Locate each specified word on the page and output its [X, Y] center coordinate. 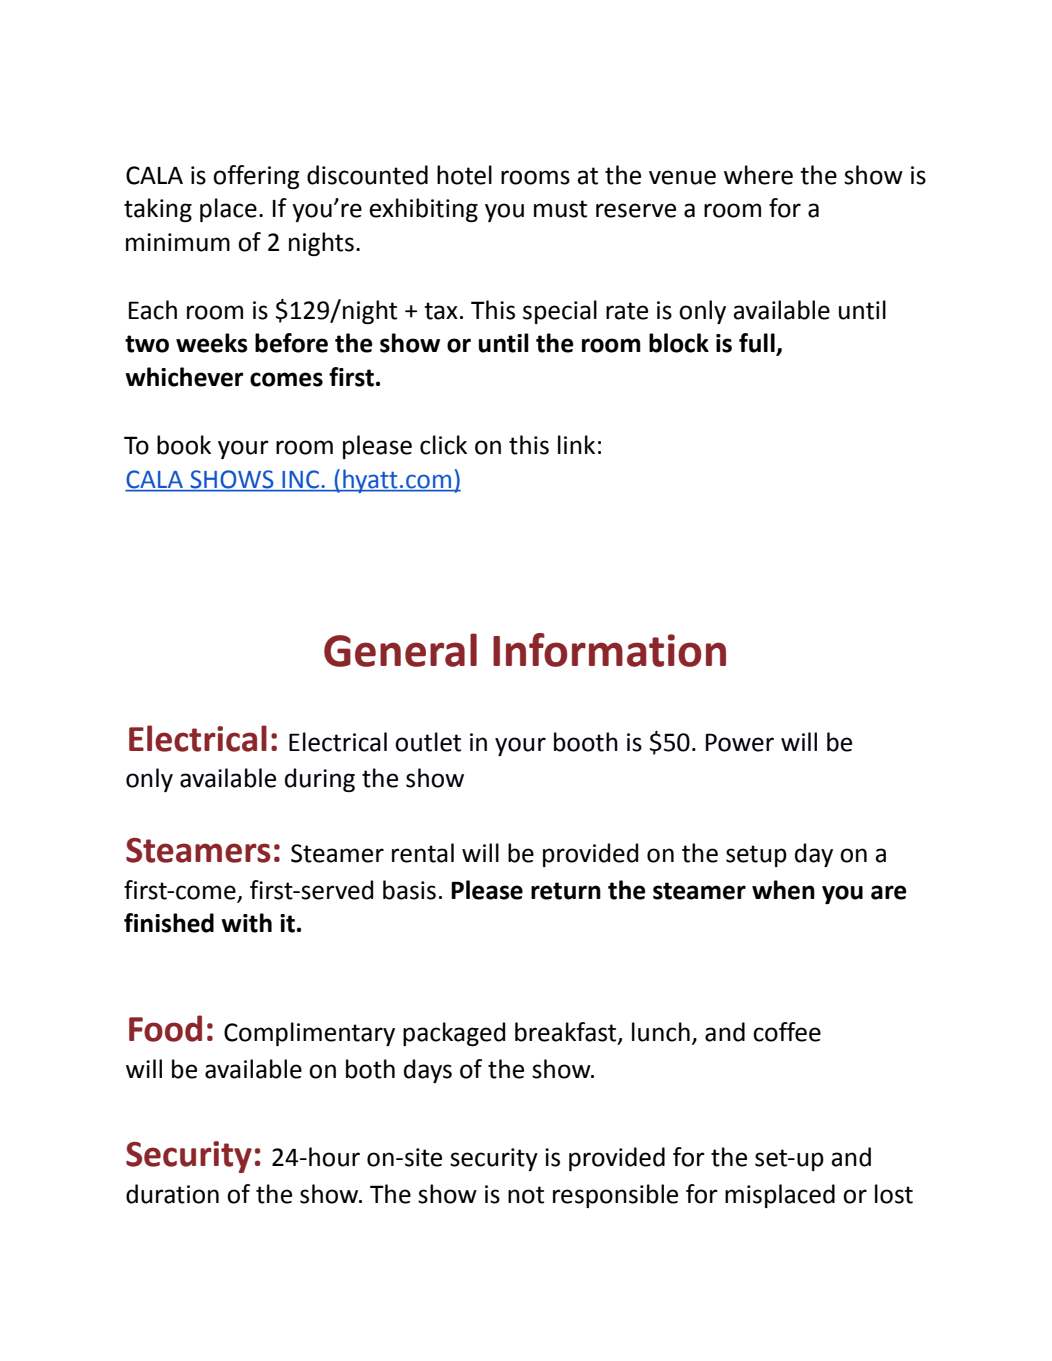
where [758, 175]
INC [301, 480]
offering [256, 177]
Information [609, 650]
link [576, 444]
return [566, 891]
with [246, 923]
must [560, 209]
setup [756, 856]
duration [172, 1194]
